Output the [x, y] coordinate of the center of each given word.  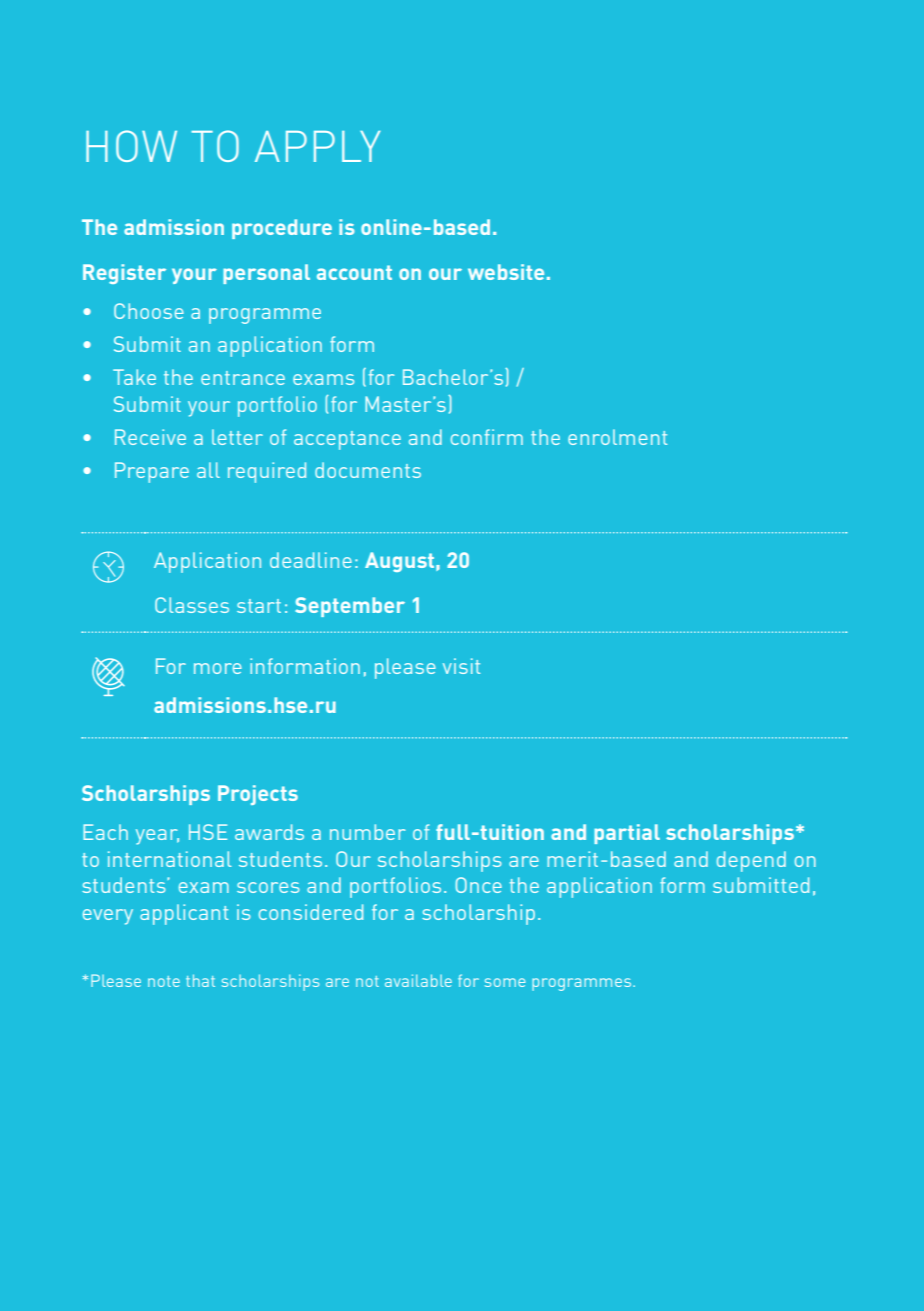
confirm [487, 437]
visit [461, 666]
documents [368, 470]
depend [751, 861]
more [218, 668]
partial [627, 834]
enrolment [617, 437]
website [506, 272]
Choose [149, 311]
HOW [131, 146]
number [367, 832]
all [208, 470]
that [200, 980]
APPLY [318, 146]
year [157, 837]
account [354, 272]
